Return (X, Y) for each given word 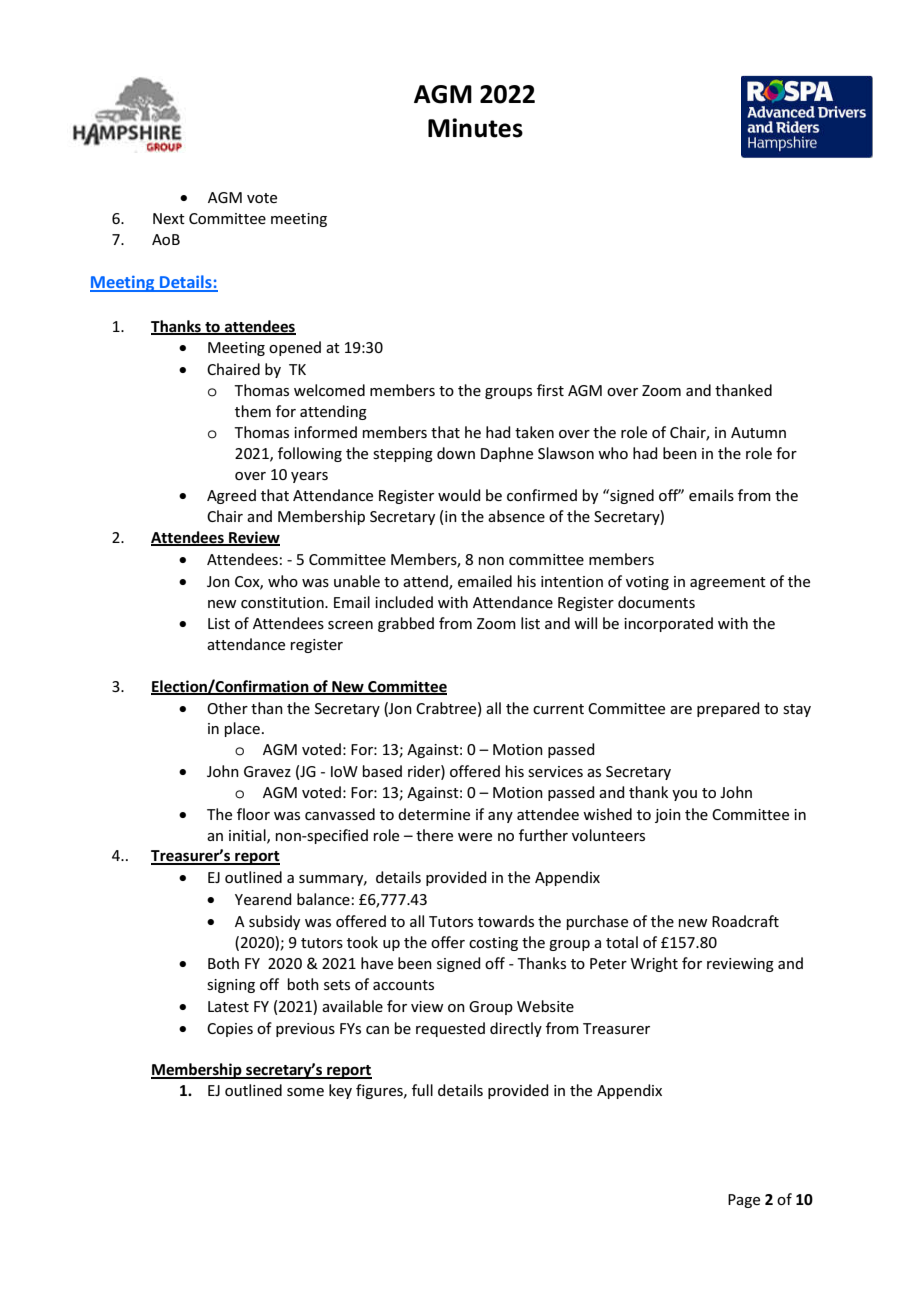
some (305, 1092)
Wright (654, 964)
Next (169, 218)
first (550, 390)
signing (231, 986)
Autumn (758, 432)
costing (493, 944)
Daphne (507, 454)
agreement (728, 583)
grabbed (406, 624)
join (668, 816)
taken (534, 432)
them (253, 411)
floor (253, 814)
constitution (283, 602)
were (475, 837)
